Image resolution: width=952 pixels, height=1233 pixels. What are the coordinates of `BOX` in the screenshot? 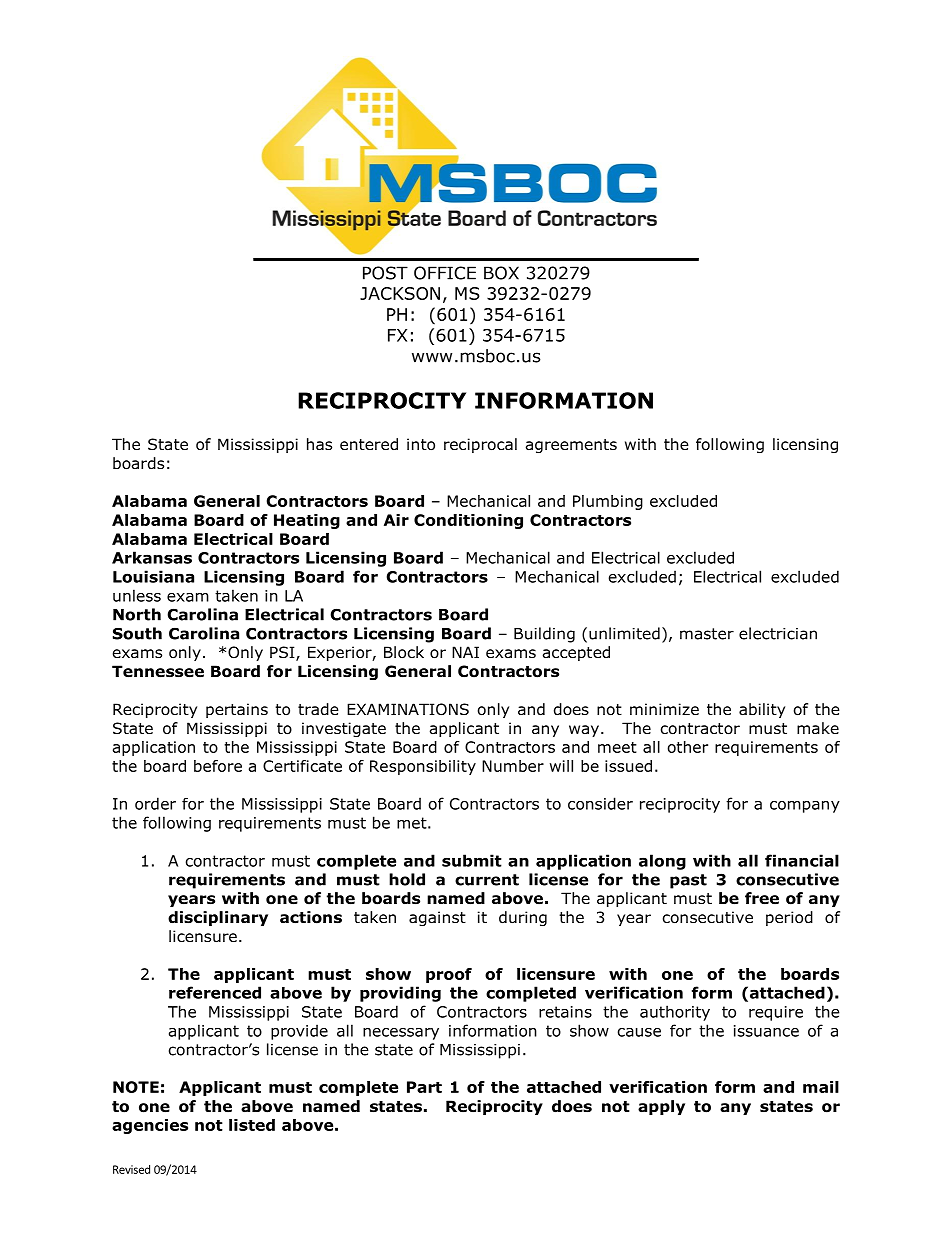 It's located at (501, 273).
